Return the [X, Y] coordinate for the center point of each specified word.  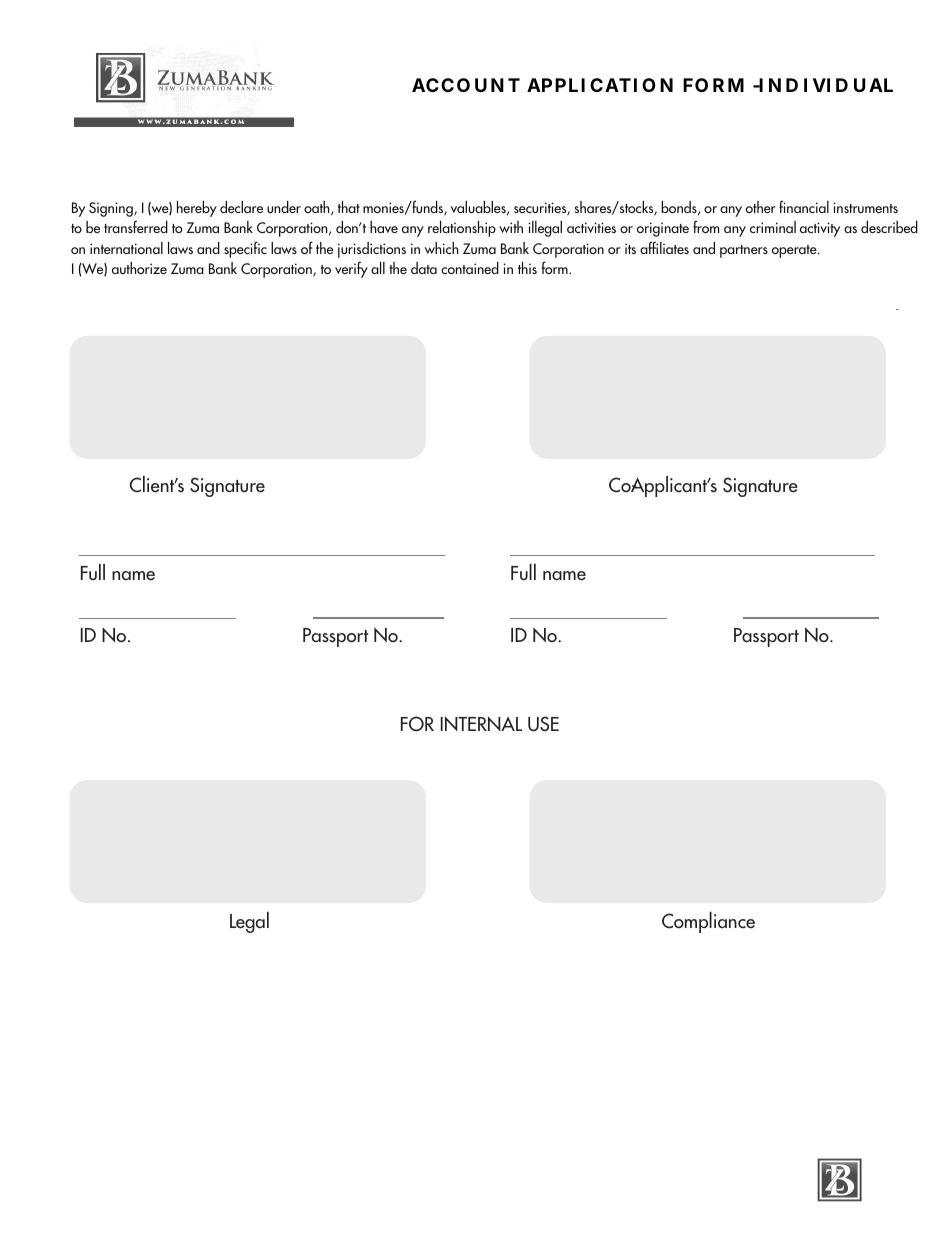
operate [795, 251]
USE [543, 724]
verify [351, 269]
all [378, 268]
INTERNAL [481, 723]
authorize [139, 268]
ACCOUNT [466, 85]
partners [744, 251]
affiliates [664, 247]
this [527, 268]
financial [804, 206]
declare [241, 207]
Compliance [708, 922]
